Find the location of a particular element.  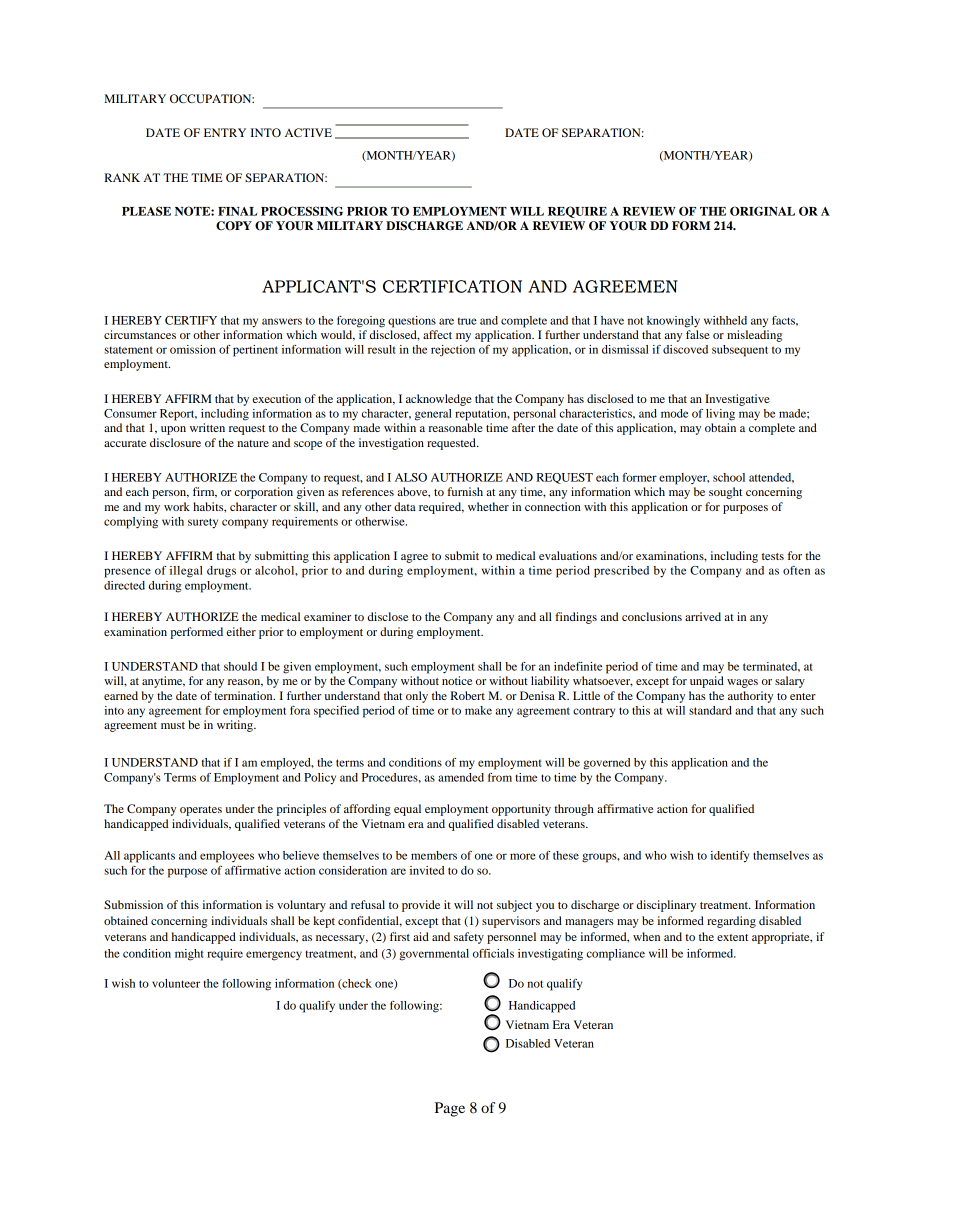

either is located at coordinates (241, 631).
